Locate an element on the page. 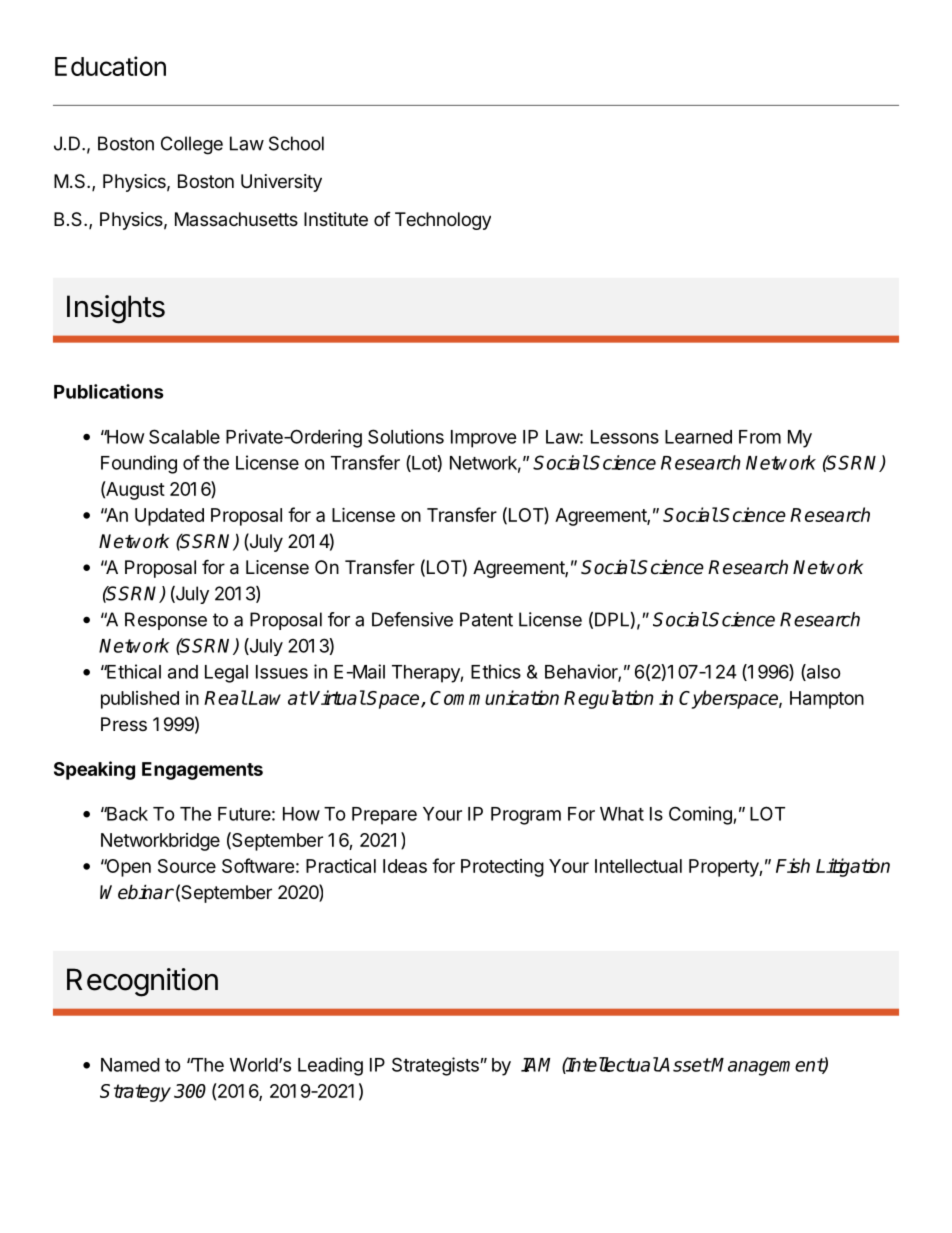 The height and width of the page is (1233, 952). Hampton is located at coordinates (827, 700).
